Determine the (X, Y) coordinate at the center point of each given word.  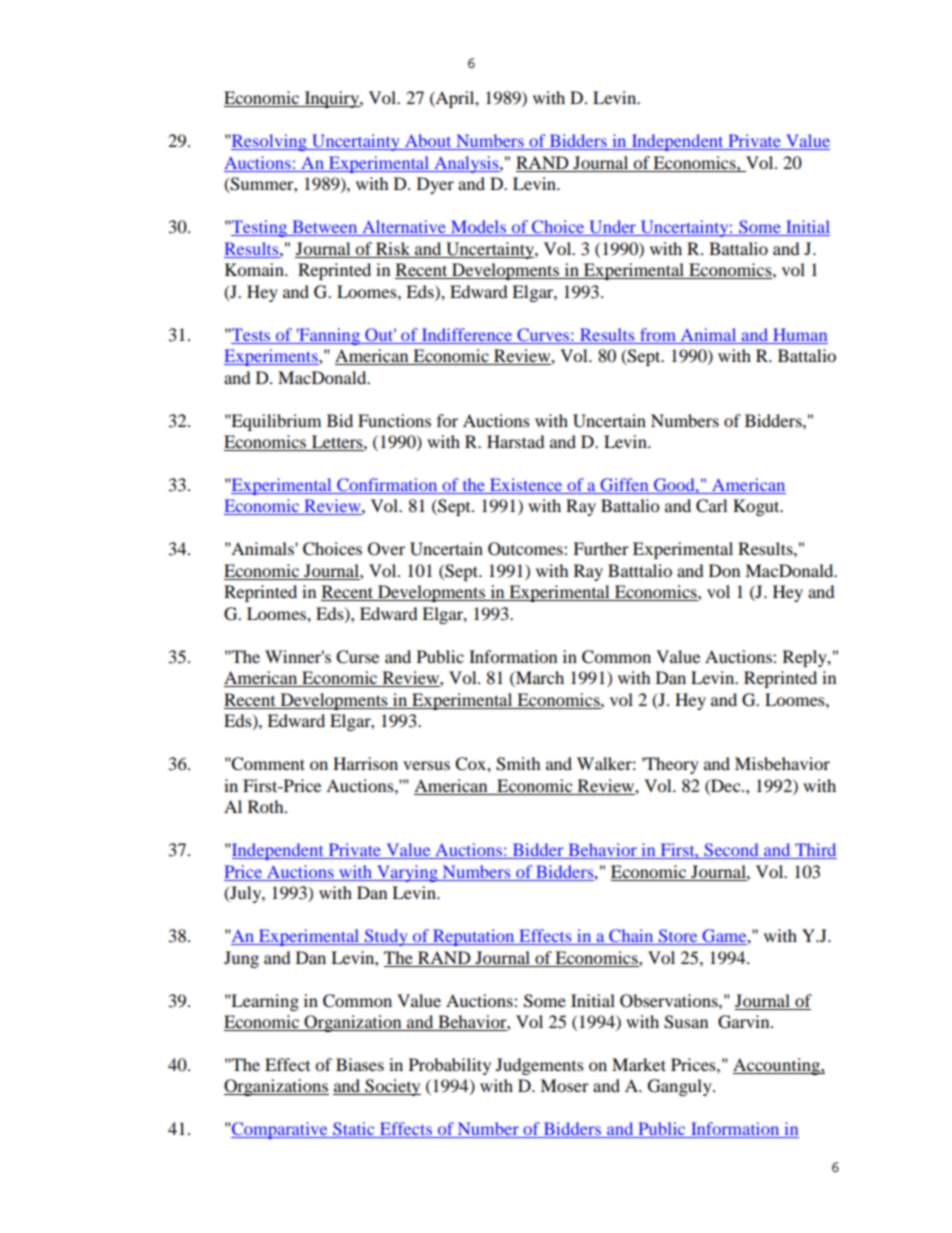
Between (325, 228)
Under (612, 228)
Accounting (777, 1066)
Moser (564, 1085)
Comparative (280, 1130)
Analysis (466, 164)
